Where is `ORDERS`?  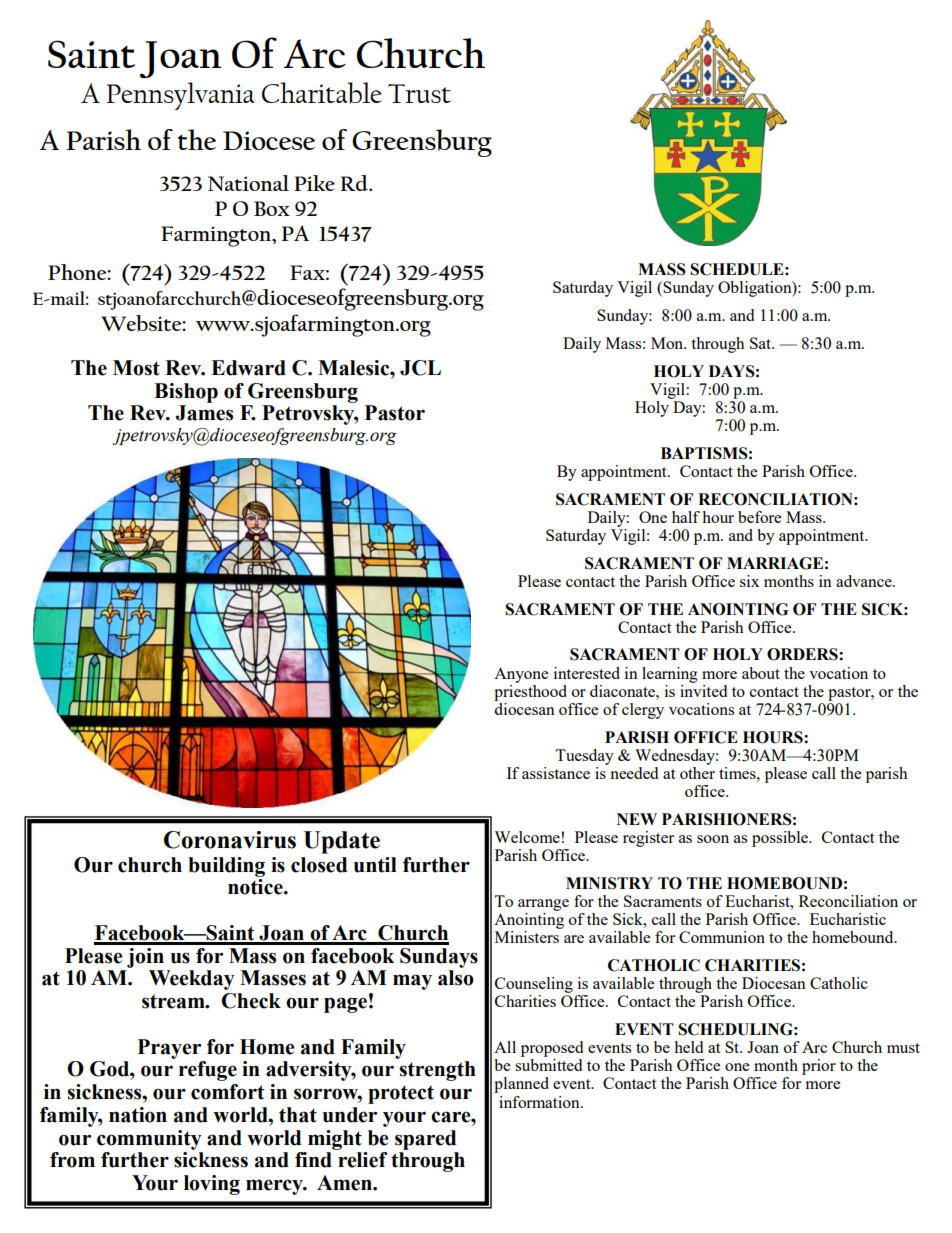
ORDERS is located at coordinates (803, 654).
